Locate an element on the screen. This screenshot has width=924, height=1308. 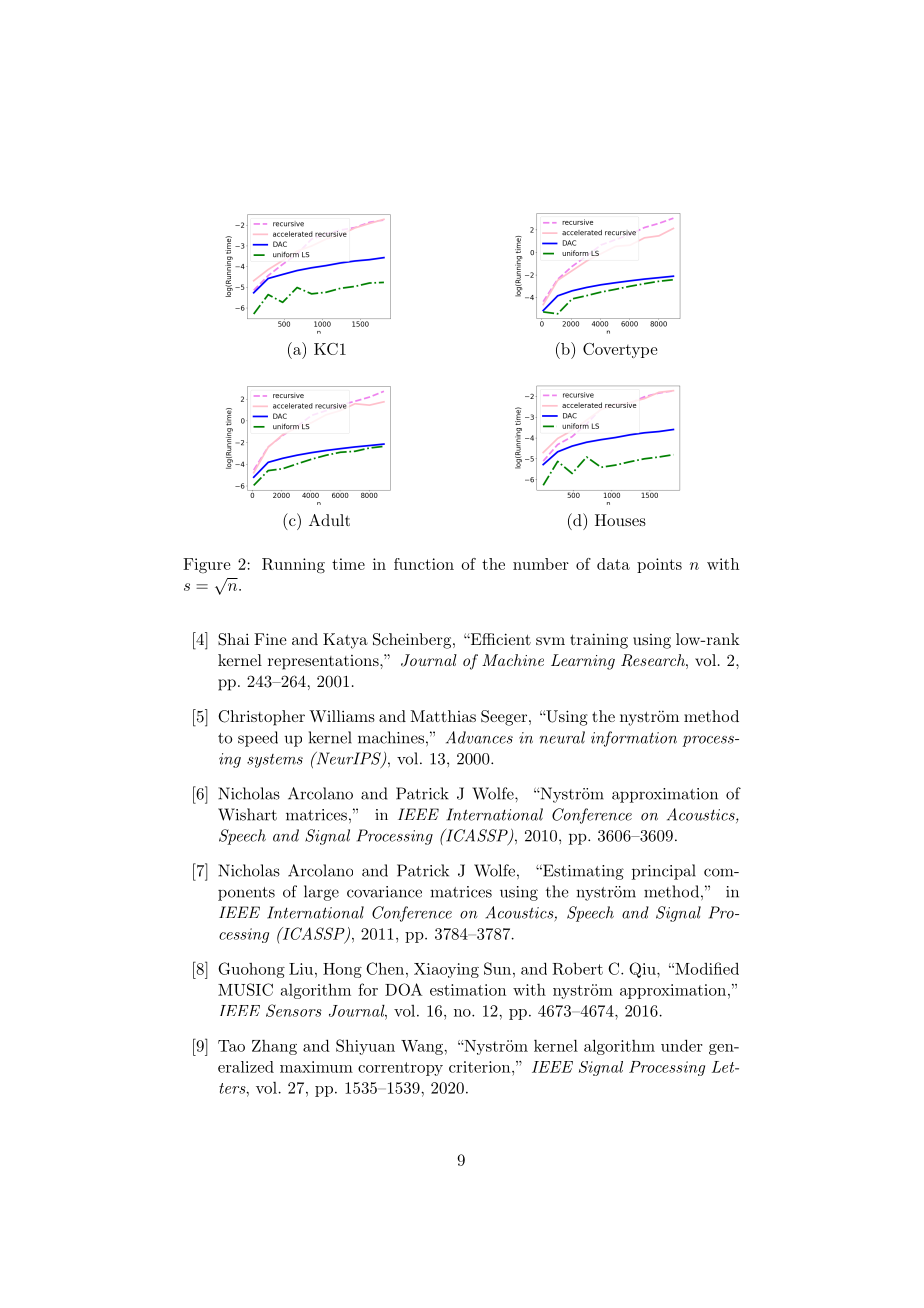
Sun is located at coordinates (497, 968).
